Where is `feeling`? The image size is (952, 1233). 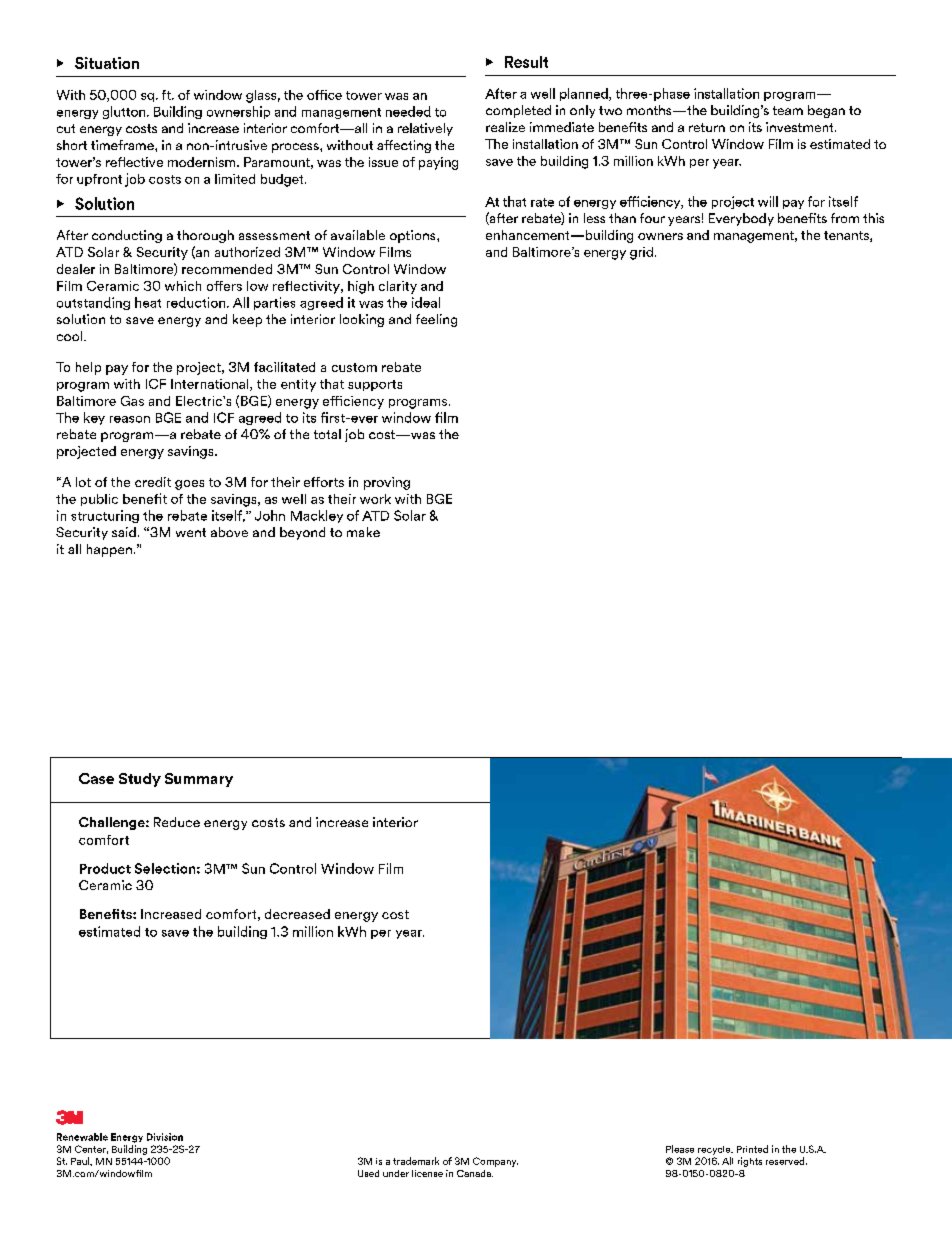
feeling is located at coordinates (436, 320).
